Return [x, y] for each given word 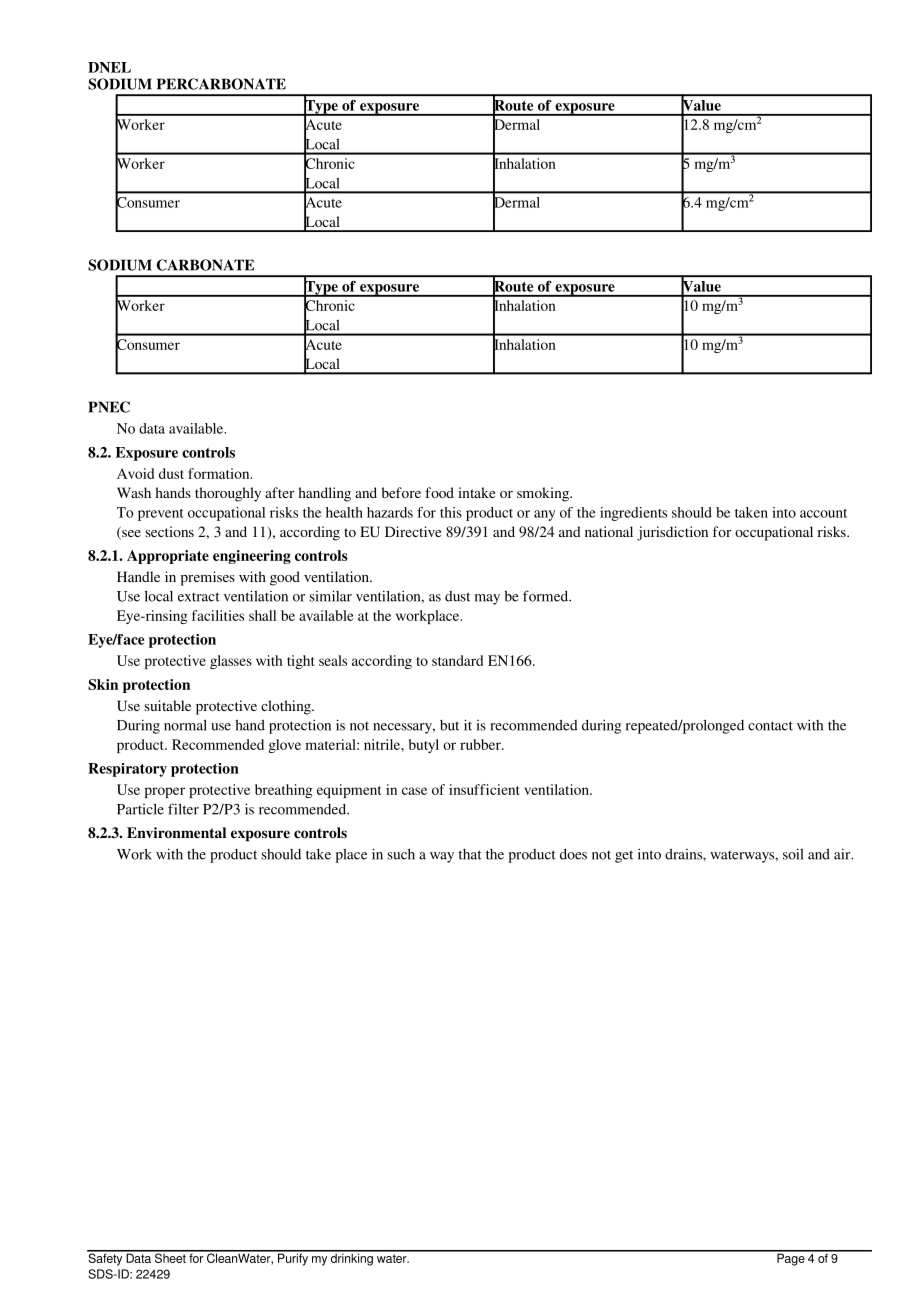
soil [793, 854]
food [439, 492]
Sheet [170, 1257]
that [470, 854]
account [823, 513]
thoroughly [228, 494]
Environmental [176, 833]
